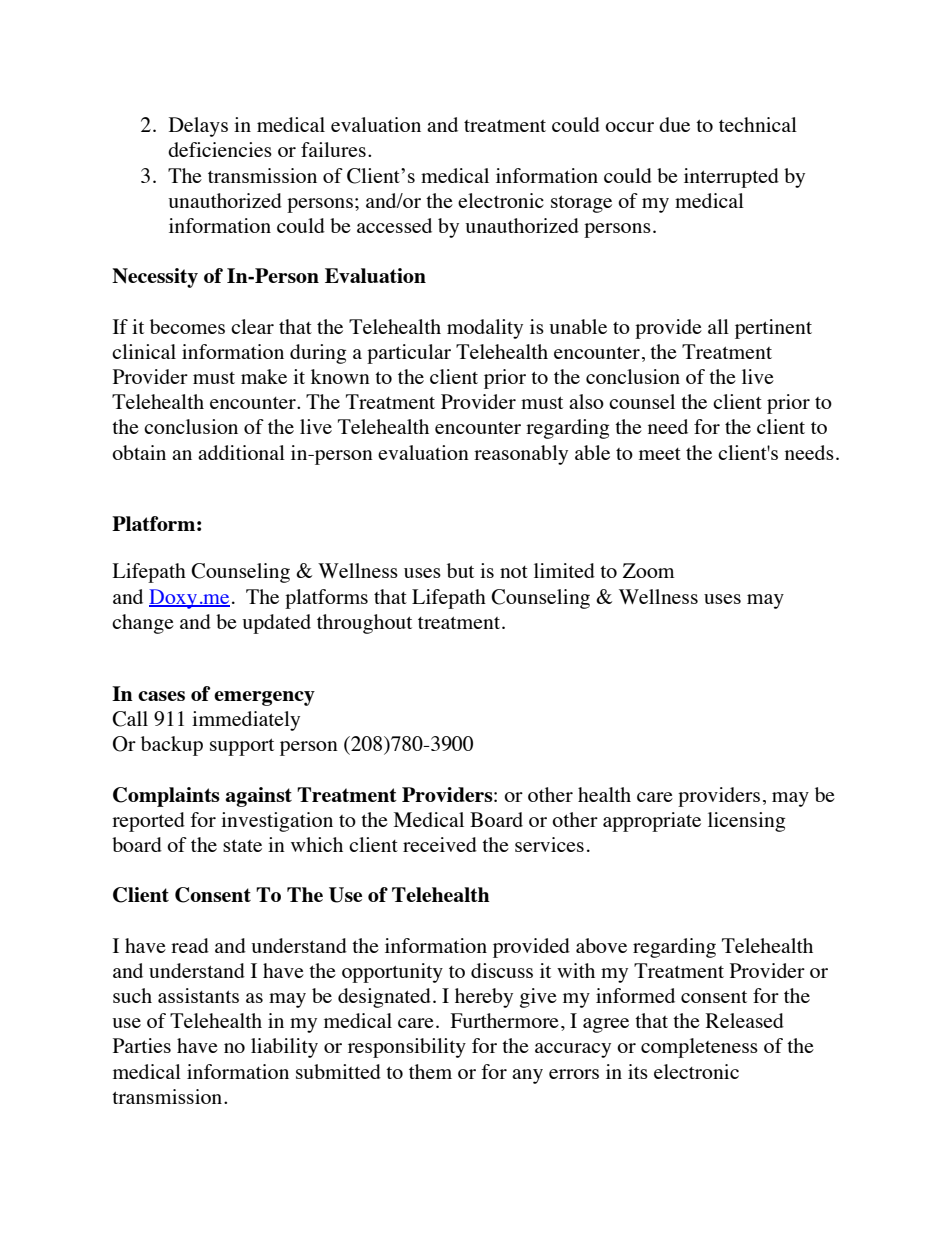  What do you see at coordinates (521, 455) in the page?
I see `reasonably` at bounding box center [521, 455].
